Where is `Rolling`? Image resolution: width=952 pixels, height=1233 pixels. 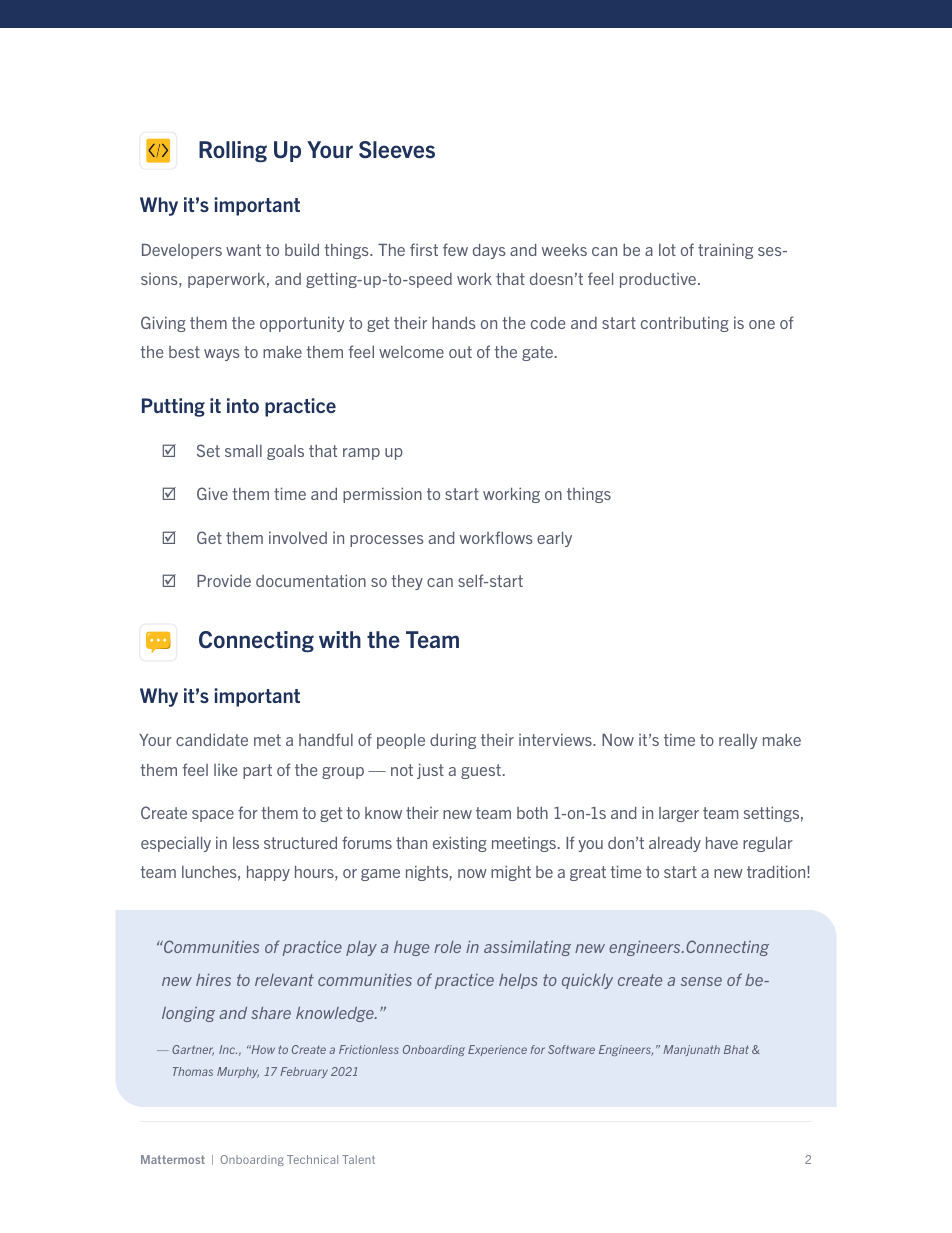
Rolling is located at coordinates (233, 152).
